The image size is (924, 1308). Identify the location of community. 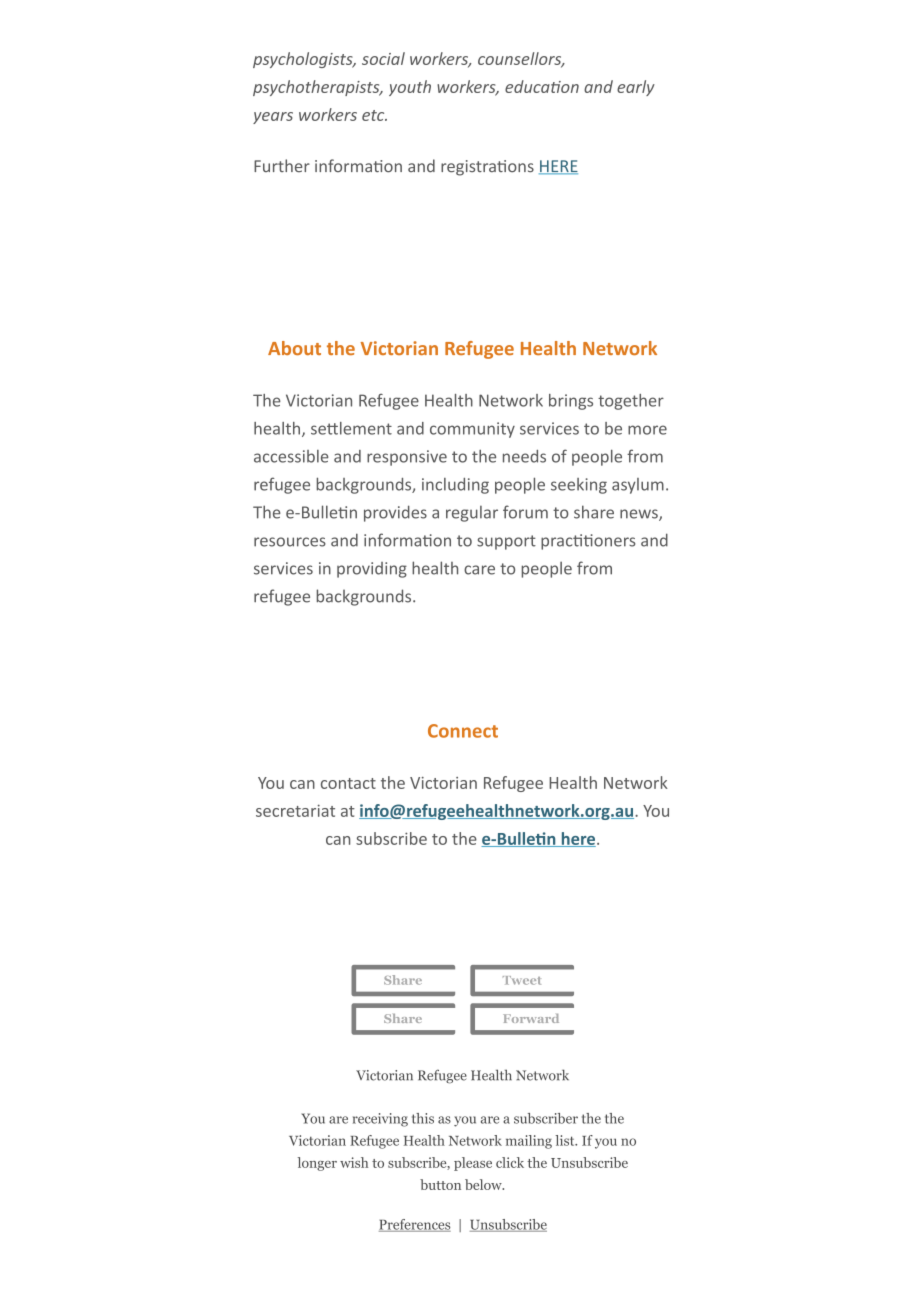
(472, 430).
